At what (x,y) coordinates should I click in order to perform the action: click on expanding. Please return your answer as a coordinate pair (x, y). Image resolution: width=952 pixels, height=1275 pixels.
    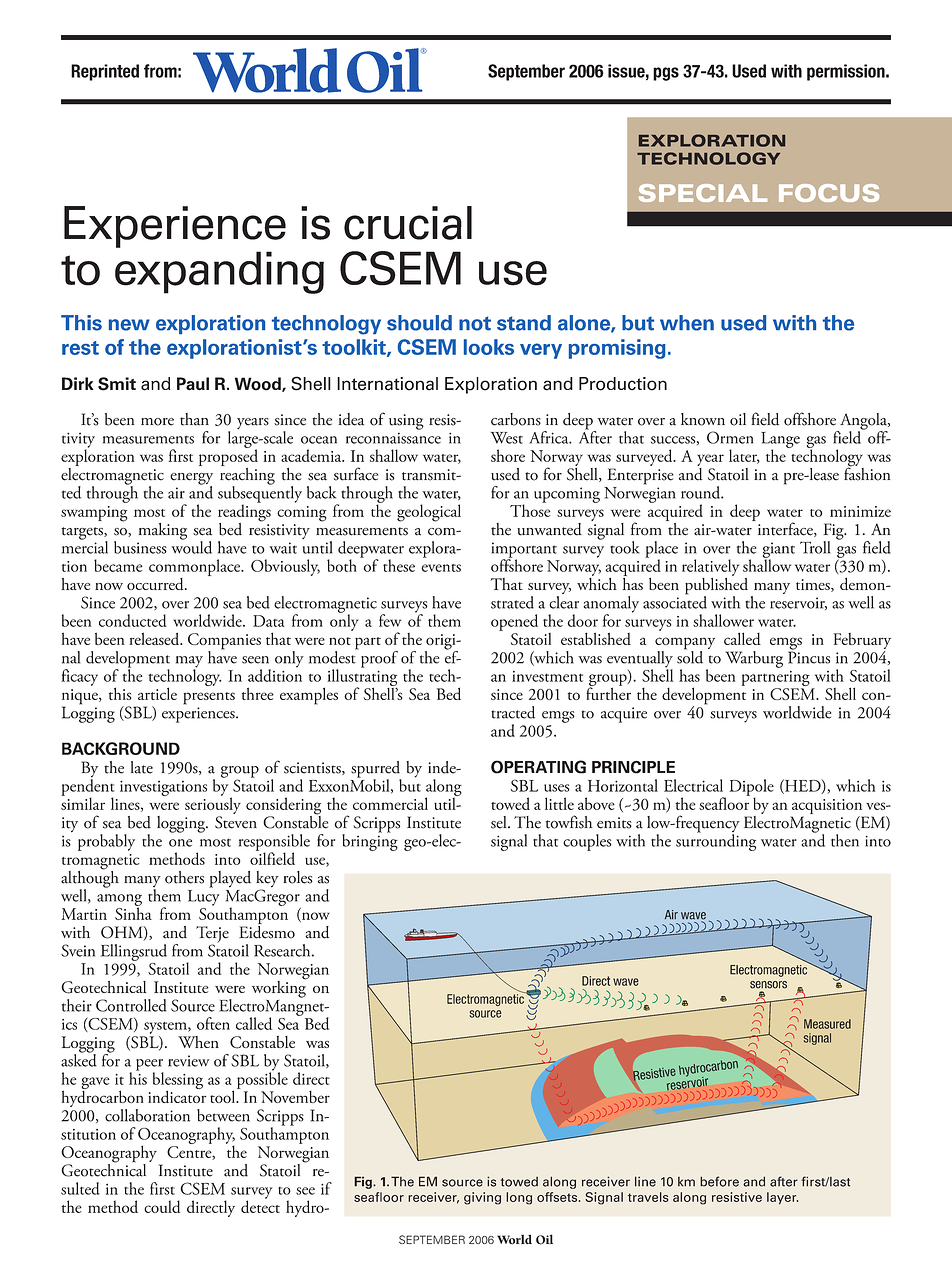
    Looking at the image, I should click on (219, 272).
